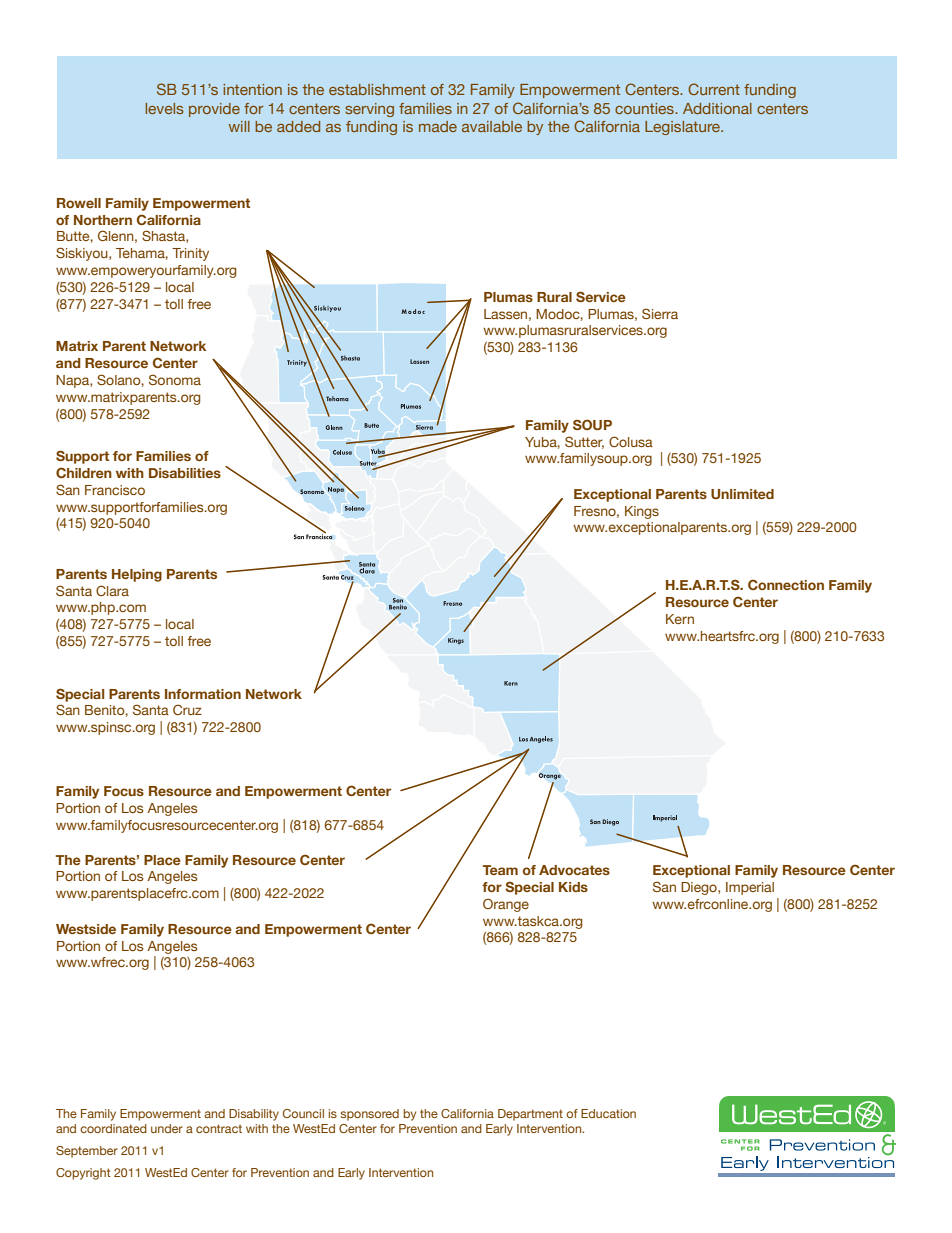 This screenshot has height=1233, width=952. I want to click on Legislature, so click(683, 128).
